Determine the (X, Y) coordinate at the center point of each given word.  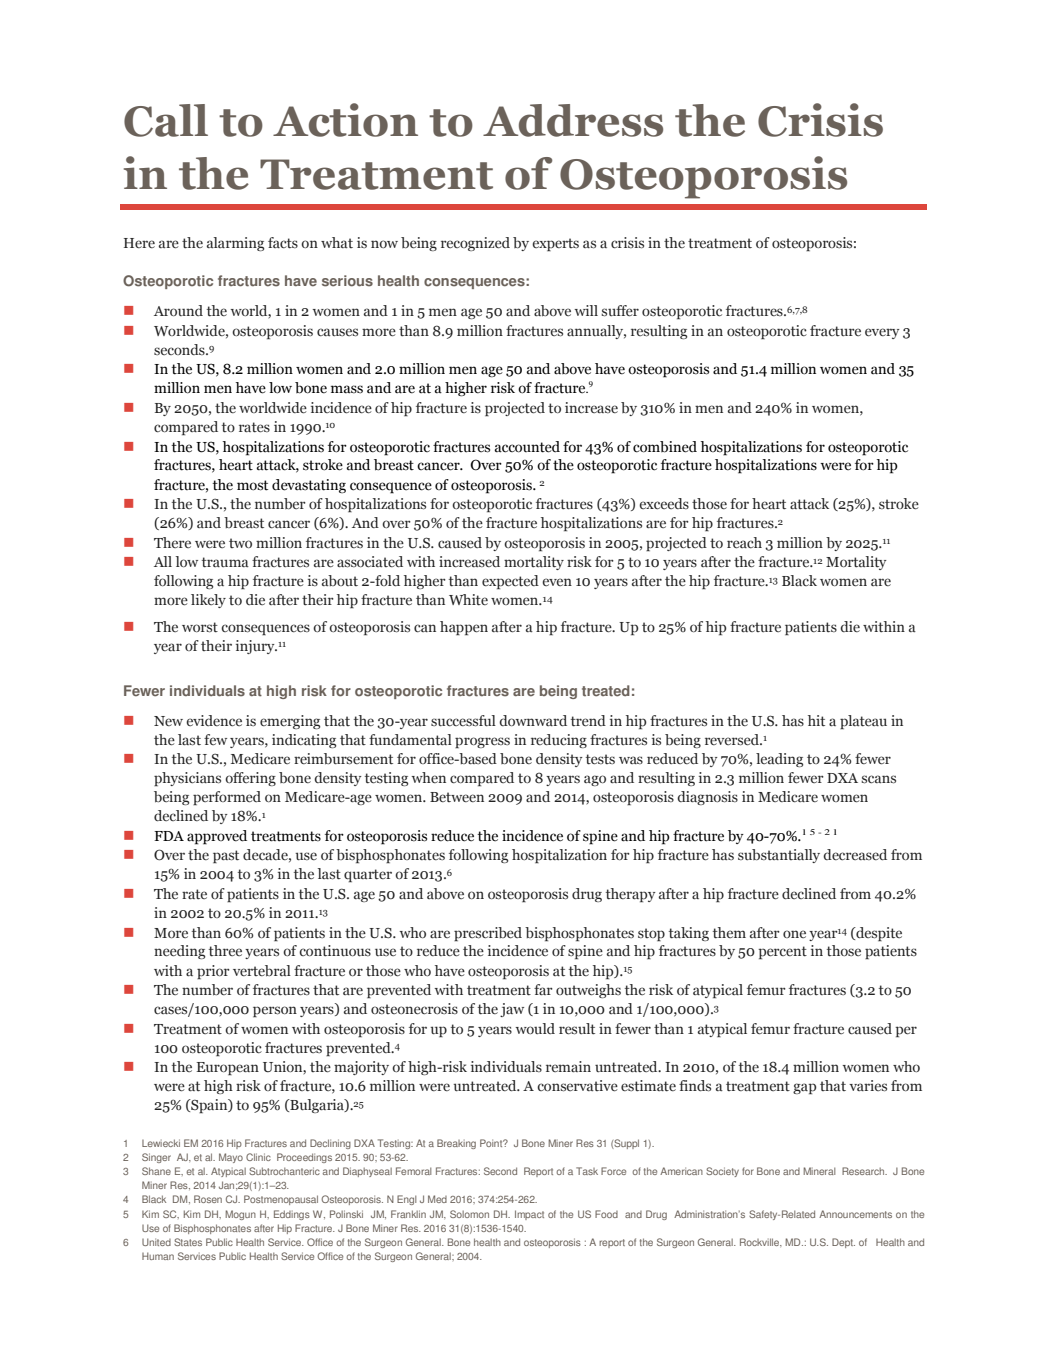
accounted (527, 447)
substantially (779, 856)
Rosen (208, 1199)
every (882, 333)
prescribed (488, 934)
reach (744, 543)
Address (573, 120)
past (226, 857)
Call (166, 120)
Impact (529, 1215)
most (252, 485)
